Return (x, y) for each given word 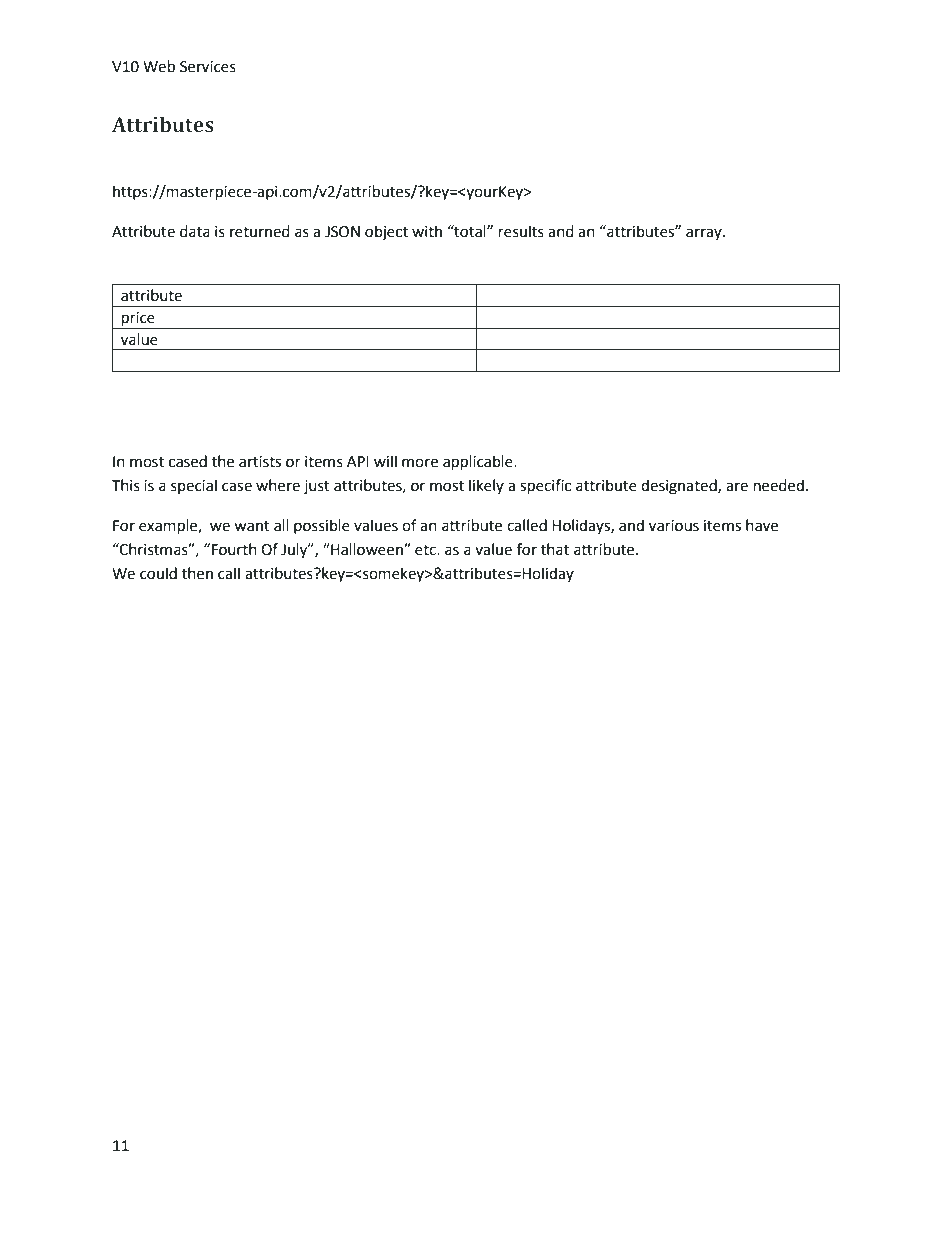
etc (426, 550)
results (521, 231)
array (705, 234)
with (427, 231)
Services (208, 67)
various (674, 526)
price (138, 319)
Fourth (234, 549)
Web (159, 66)
